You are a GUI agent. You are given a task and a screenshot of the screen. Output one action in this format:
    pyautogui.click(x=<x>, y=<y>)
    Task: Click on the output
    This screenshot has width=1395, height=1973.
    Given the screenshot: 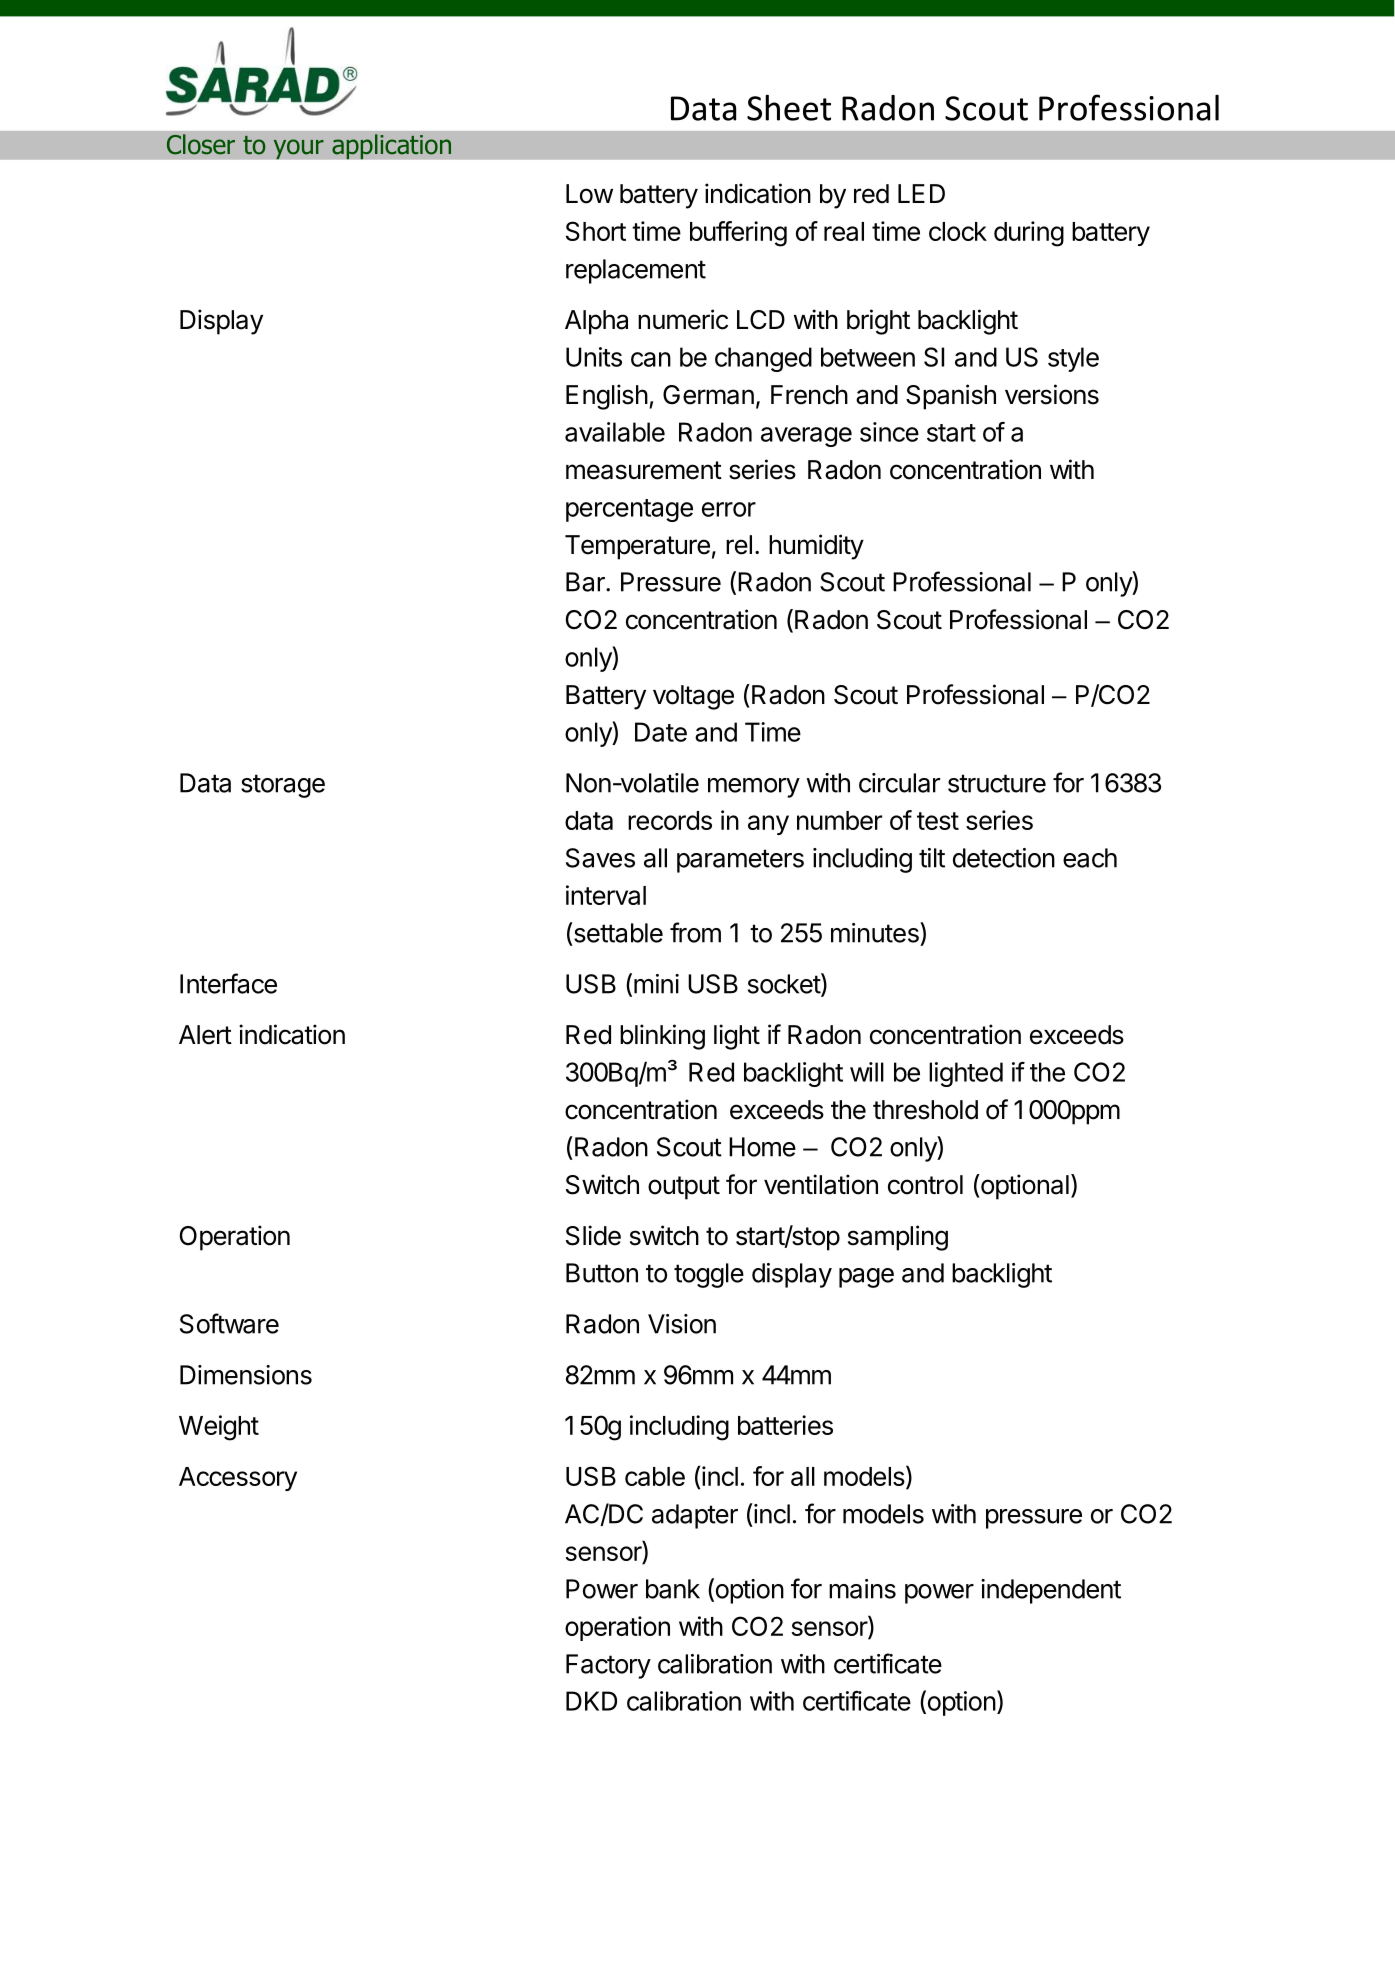 What is the action you would take?
    pyautogui.click(x=684, y=1188)
